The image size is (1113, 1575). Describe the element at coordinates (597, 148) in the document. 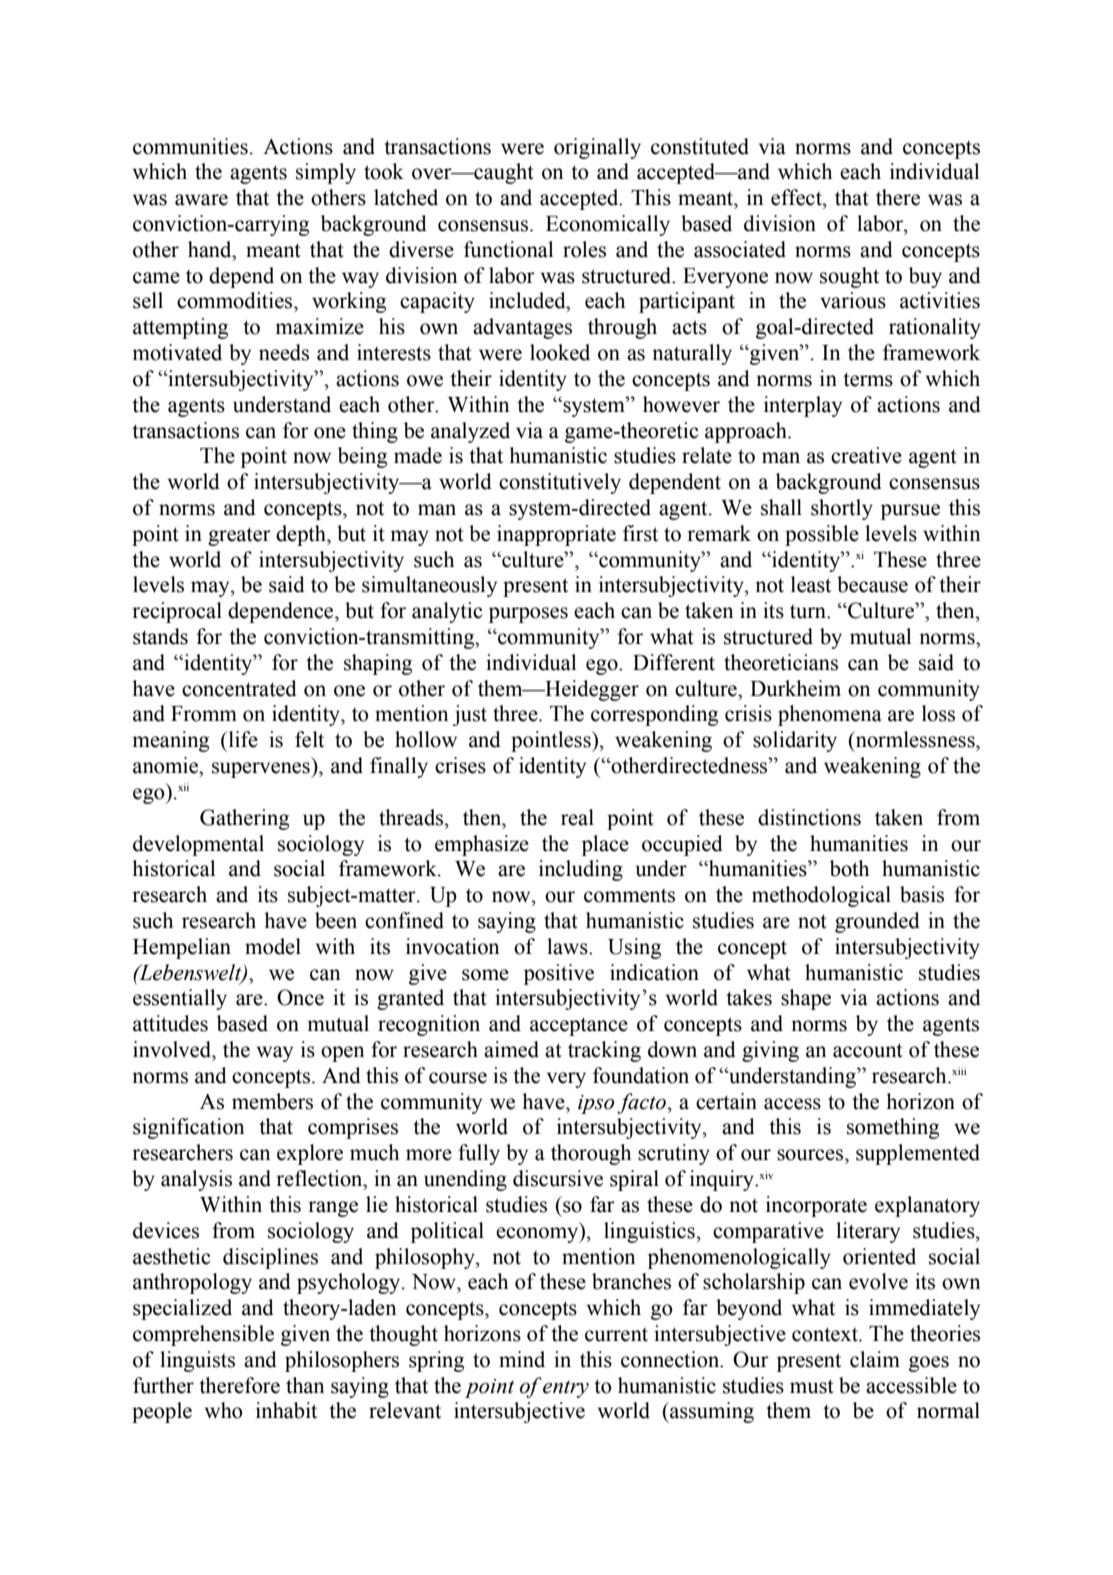

I see `originally` at that location.
